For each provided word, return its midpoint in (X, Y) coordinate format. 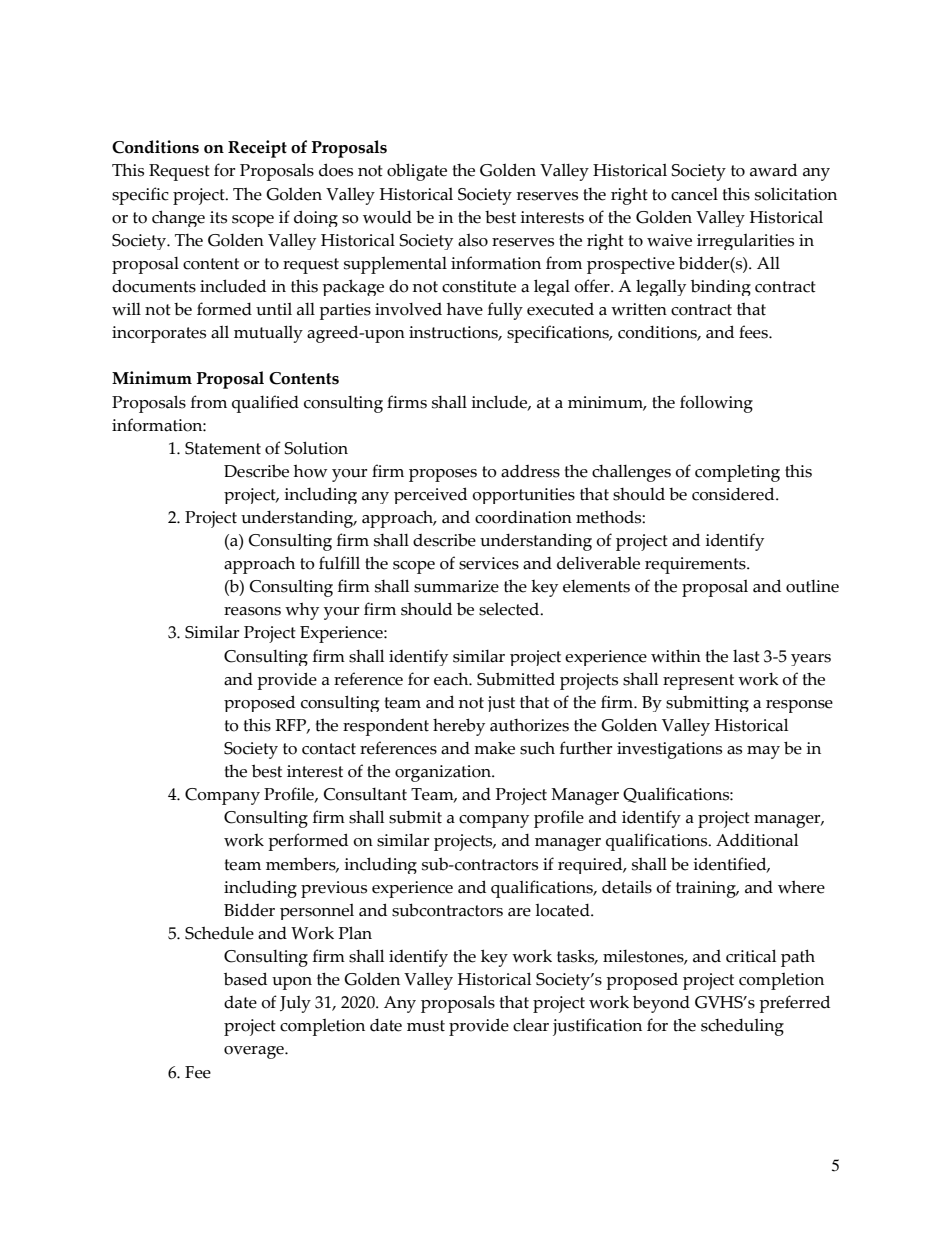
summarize (456, 586)
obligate (417, 172)
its (218, 217)
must (426, 1026)
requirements (696, 565)
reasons (252, 611)
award (773, 170)
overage (255, 1052)
